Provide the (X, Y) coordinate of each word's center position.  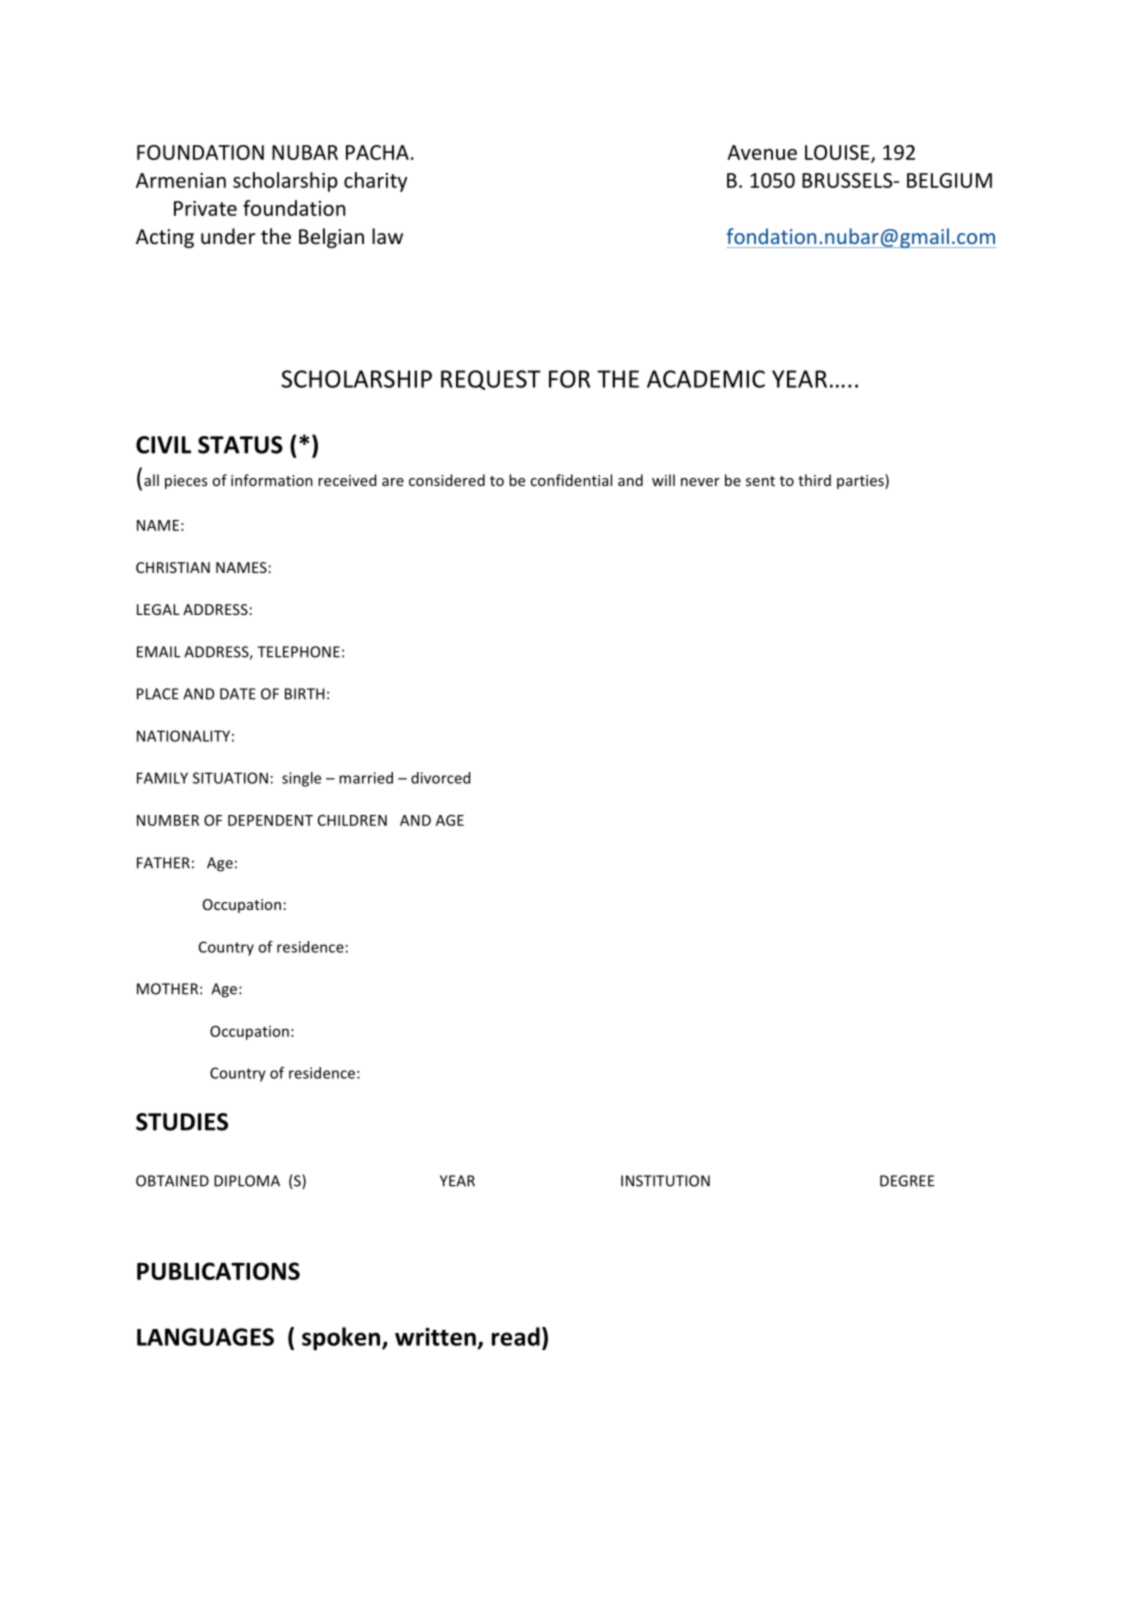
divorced (440, 778)
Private (205, 208)
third (814, 480)
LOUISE (838, 153)
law (387, 236)
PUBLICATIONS (218, 1271)
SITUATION (230, 778)
